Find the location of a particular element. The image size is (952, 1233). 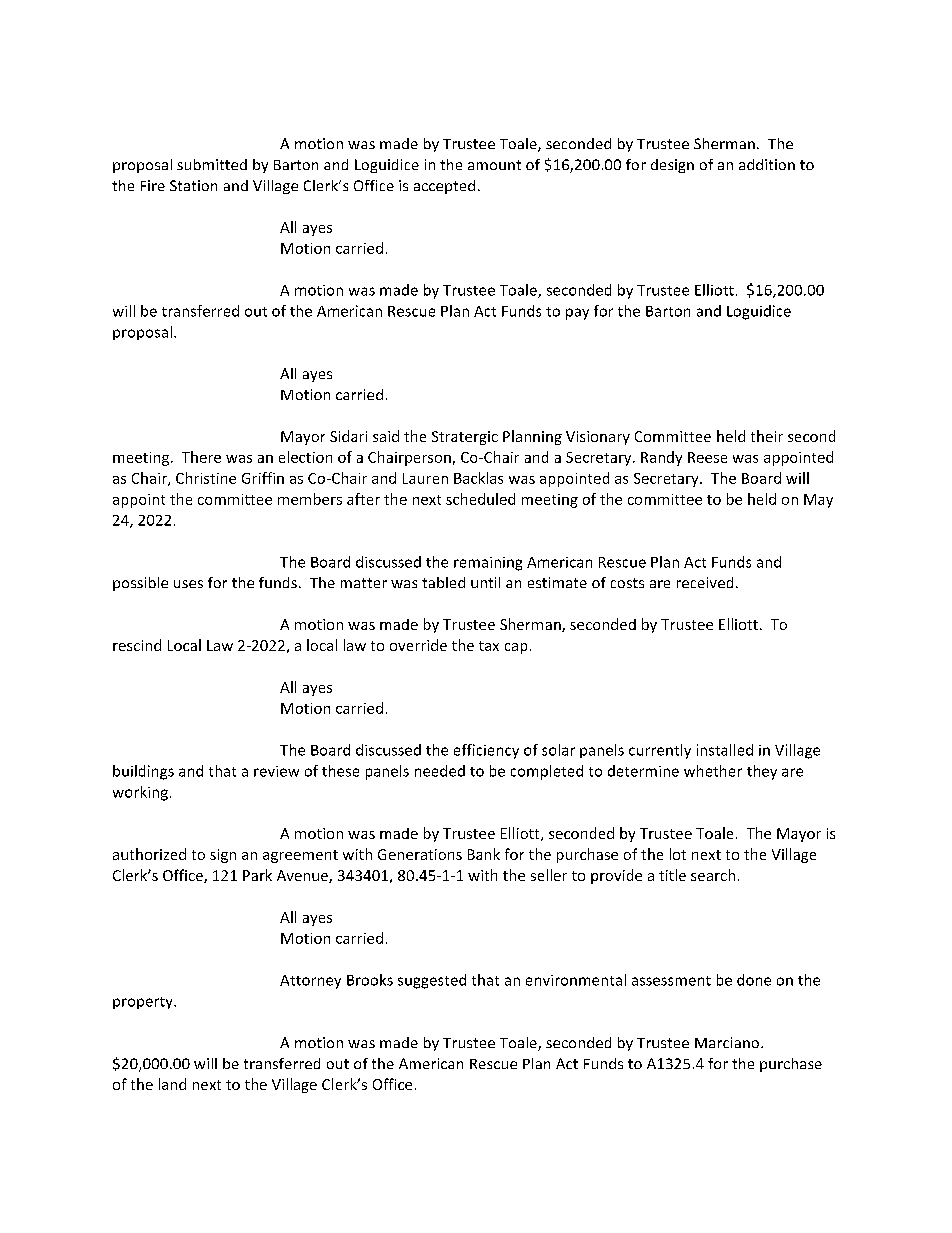

Station is located at coordinates (193, 185).
